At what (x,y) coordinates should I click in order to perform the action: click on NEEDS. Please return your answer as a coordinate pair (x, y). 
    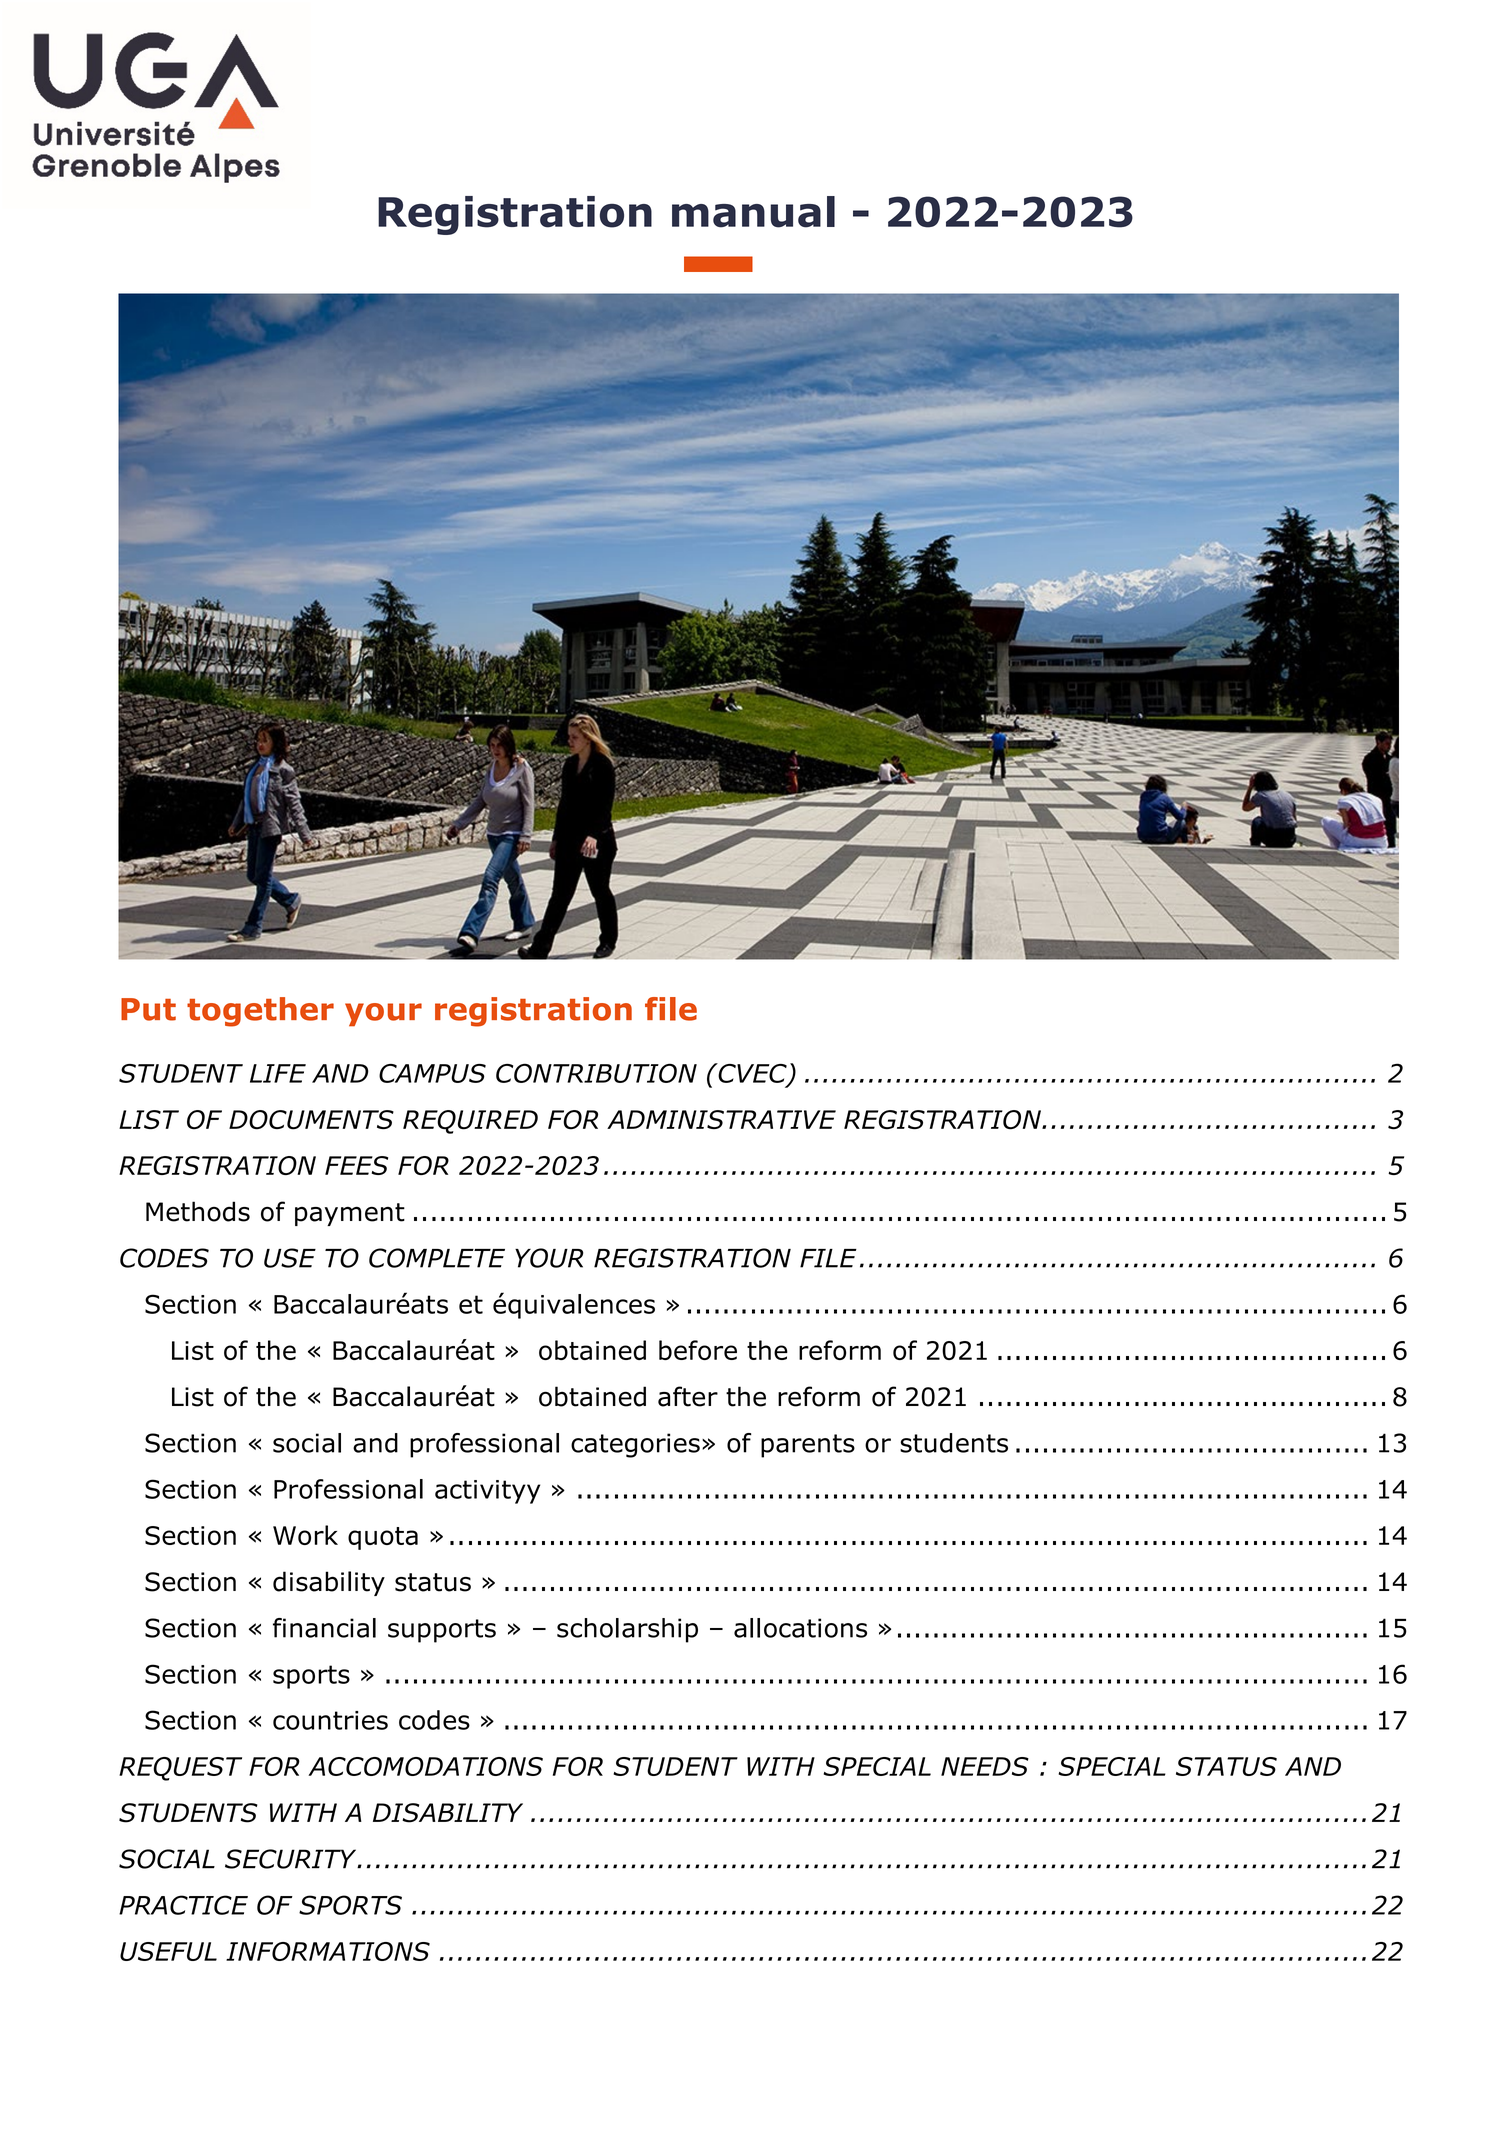
    Looking at the image, I should click on (985, 1766).
